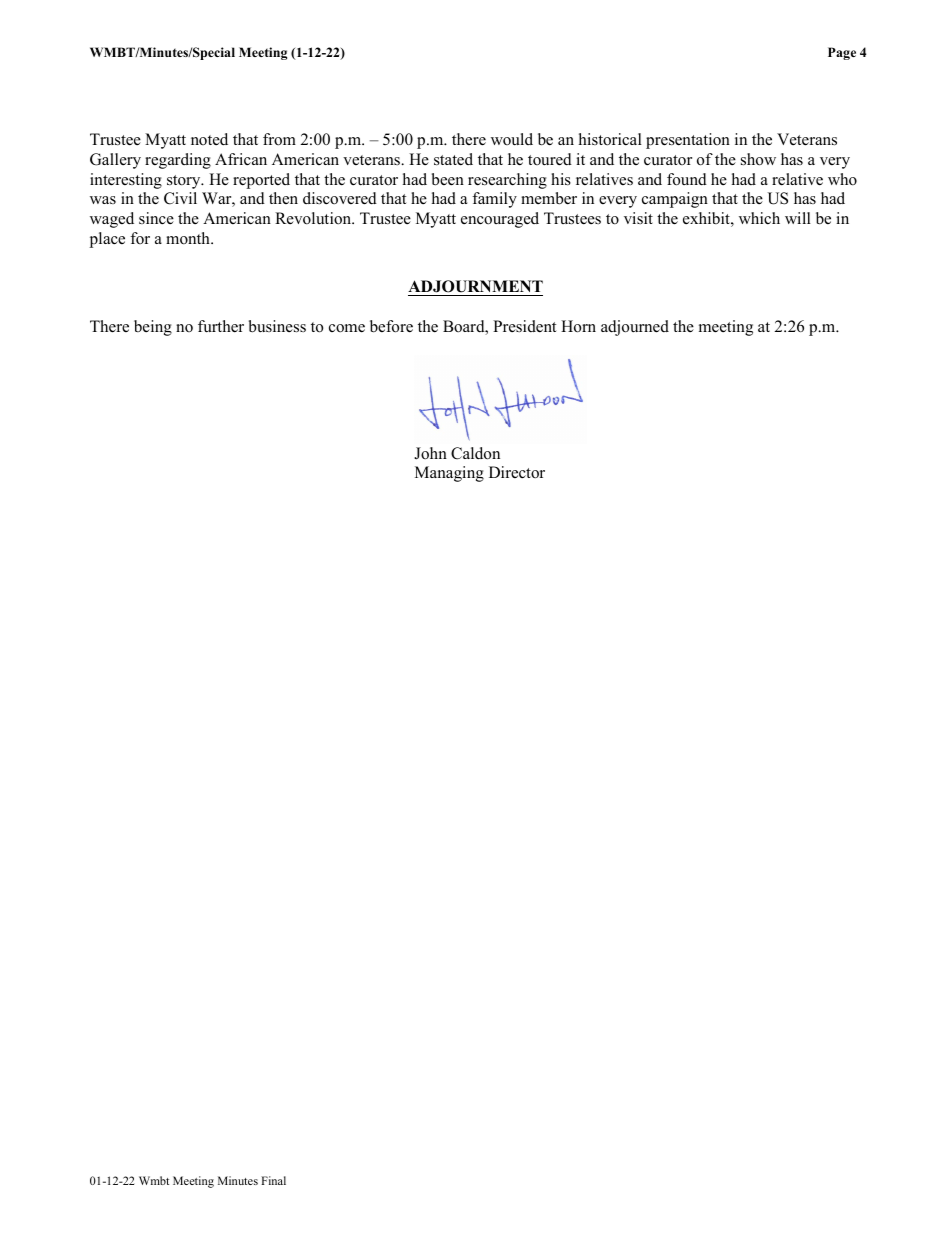  I want to click on John, so click(430, 453).
